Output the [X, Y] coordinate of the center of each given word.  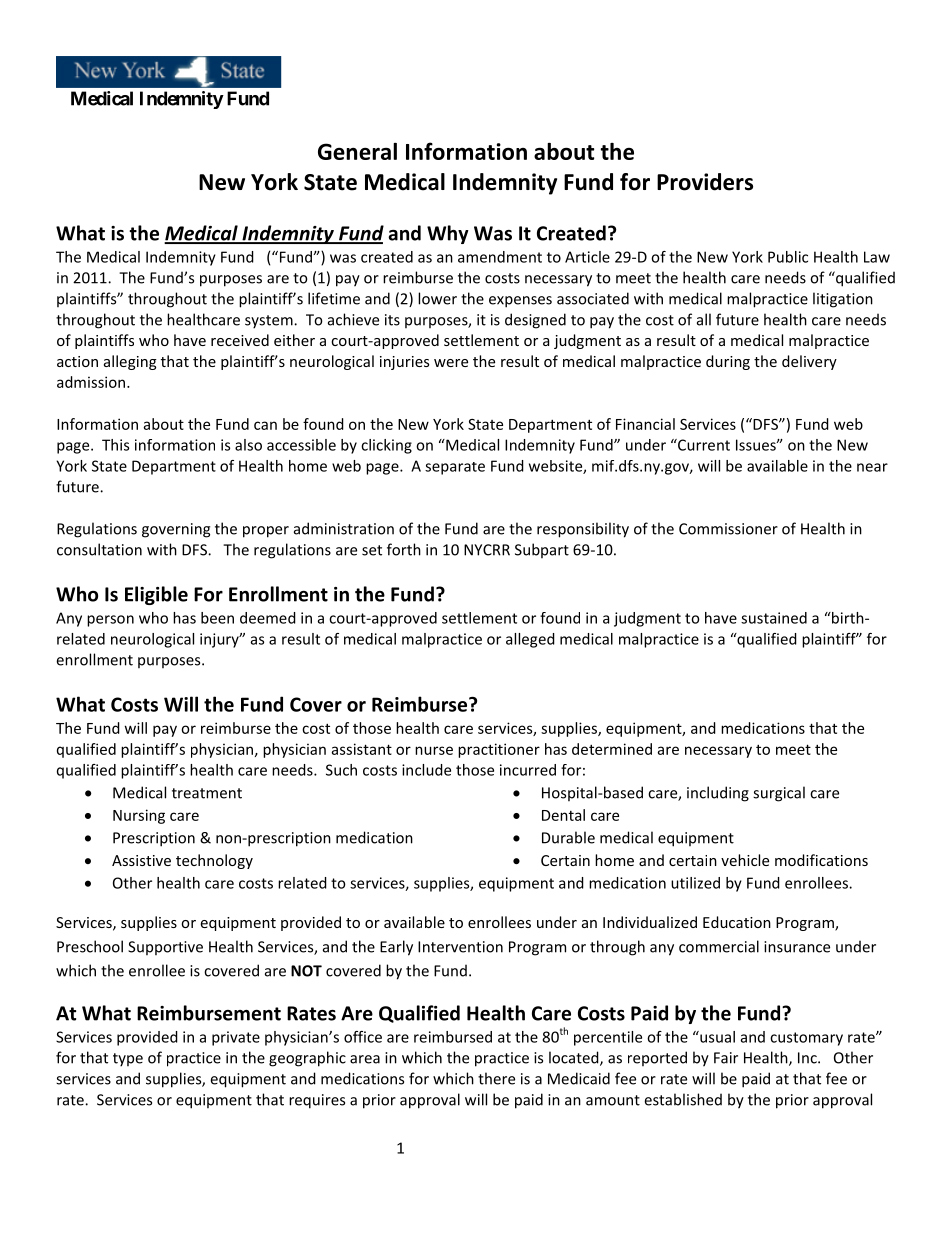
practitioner [499, 750]
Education [737, 922]
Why [448, 234]
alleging [130, 362]
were [451, 363]
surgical [779, 794]
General [357, 151]
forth [404, 549]
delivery [809, 362]
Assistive [141, 860]
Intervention [460, 947]
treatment [207, 793]
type [128, 1060]
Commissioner [728, 529]
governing [176, 530]
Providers [705, 182]
